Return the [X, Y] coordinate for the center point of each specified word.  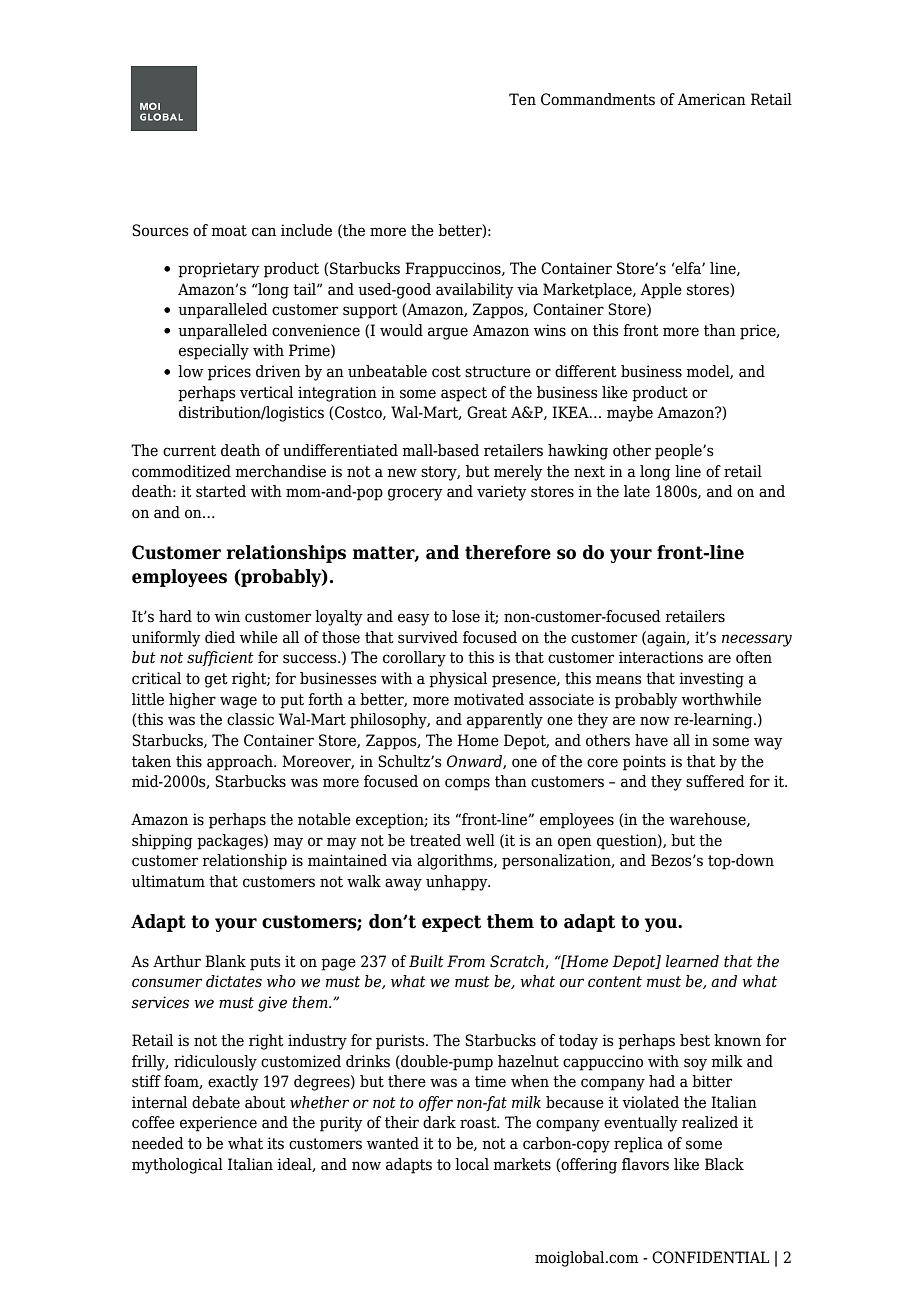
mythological [177, 1166]
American [712, 99]
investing [711, 680]
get [216, 680]
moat [229, 231]
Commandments [598, 99]
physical [458, 680]
